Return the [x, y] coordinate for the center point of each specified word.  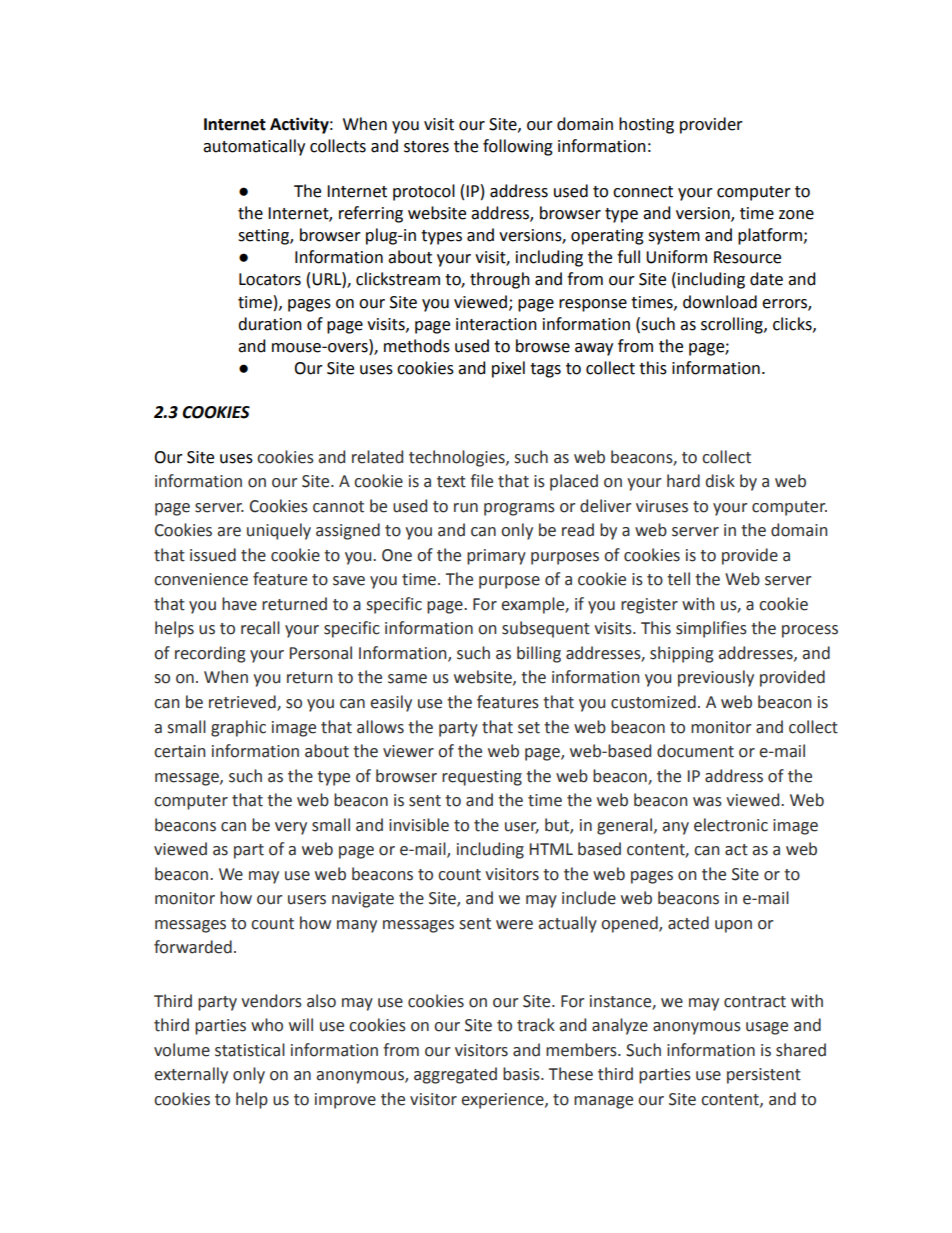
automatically [254, 147]
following [518, 147]
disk [720, 481]
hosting [646, 125]
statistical [250, 1050]
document [695, 751]
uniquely [279, 531]
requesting [482, 778]
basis [522, 1074]
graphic [238, 728]
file [481, 481]
